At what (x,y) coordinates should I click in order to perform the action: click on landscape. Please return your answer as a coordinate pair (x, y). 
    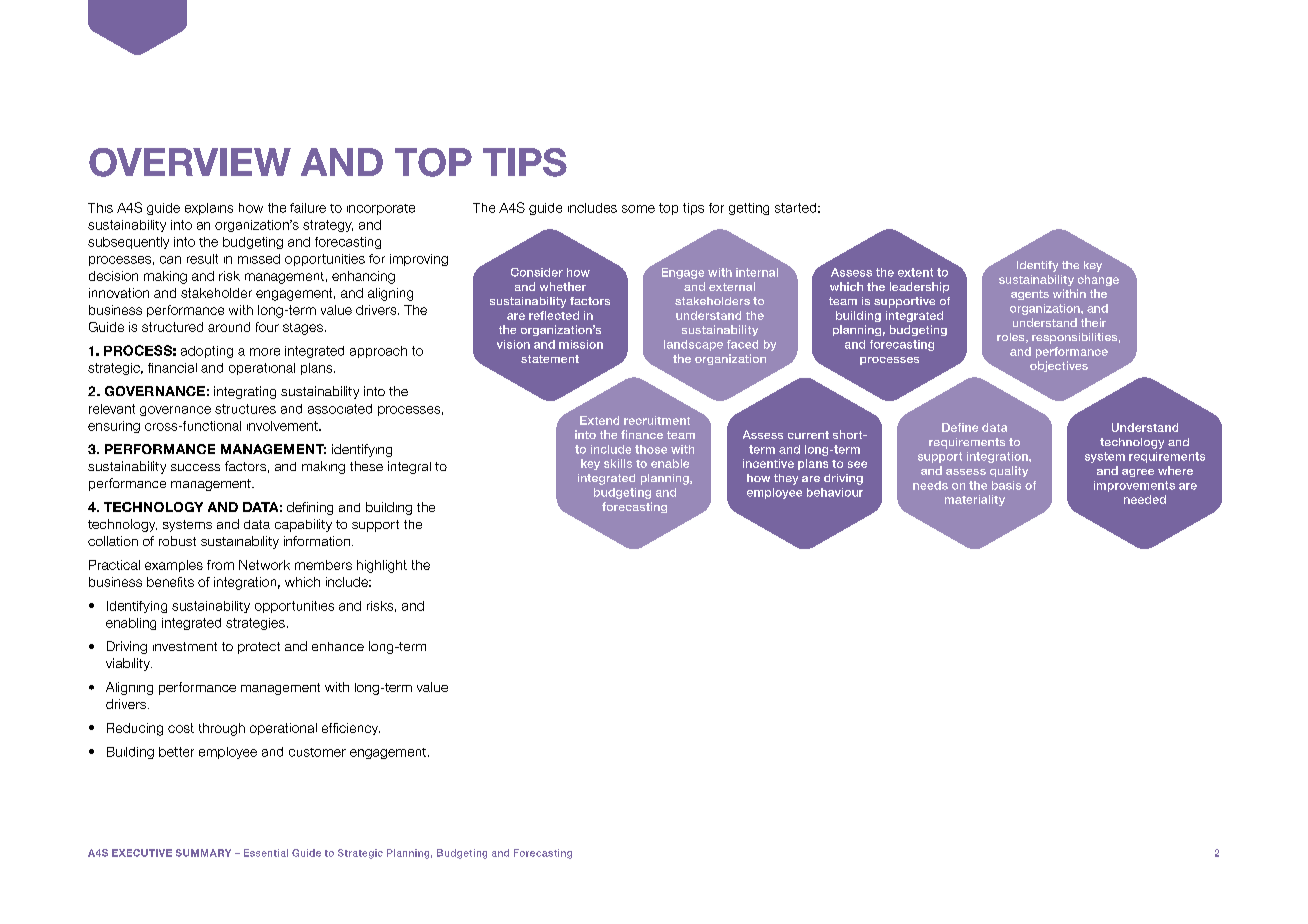
    Looking at the image, I should click on (693, 345).
